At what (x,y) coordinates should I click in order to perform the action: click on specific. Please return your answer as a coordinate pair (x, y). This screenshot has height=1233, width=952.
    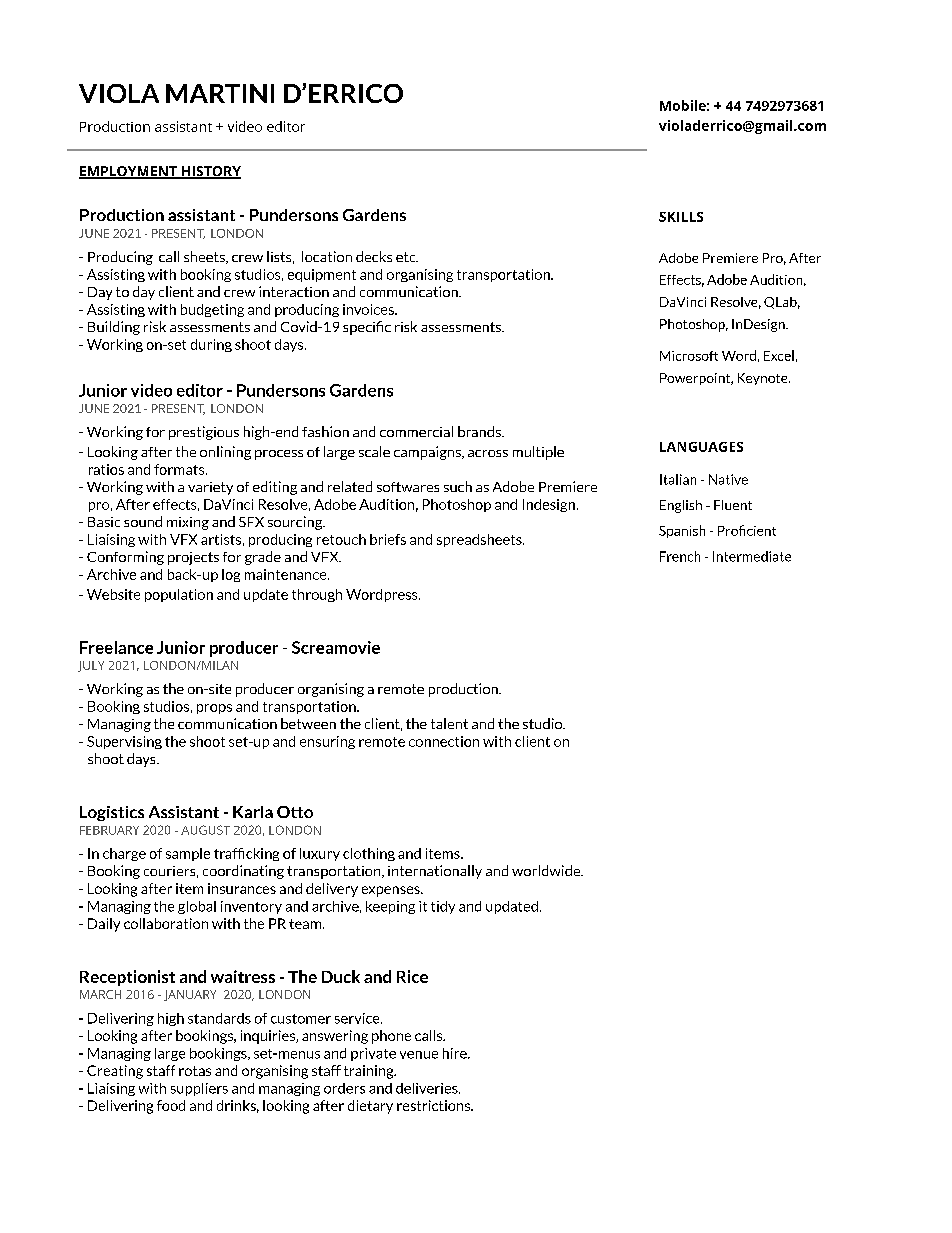
    Looking at the image, I should click on (367, 328).
